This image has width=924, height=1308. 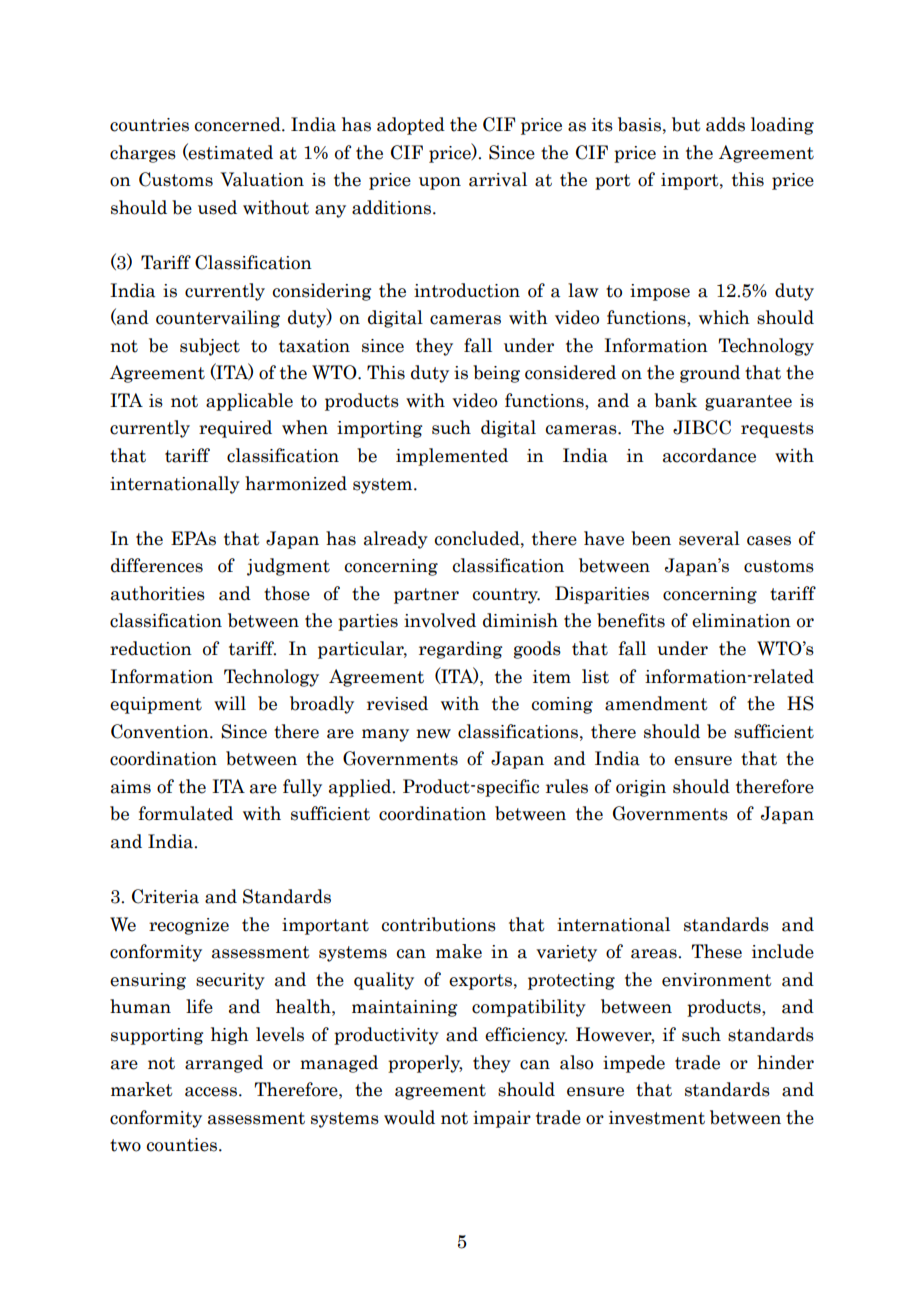 I want to click on ground, so click(x=710, y=374).
